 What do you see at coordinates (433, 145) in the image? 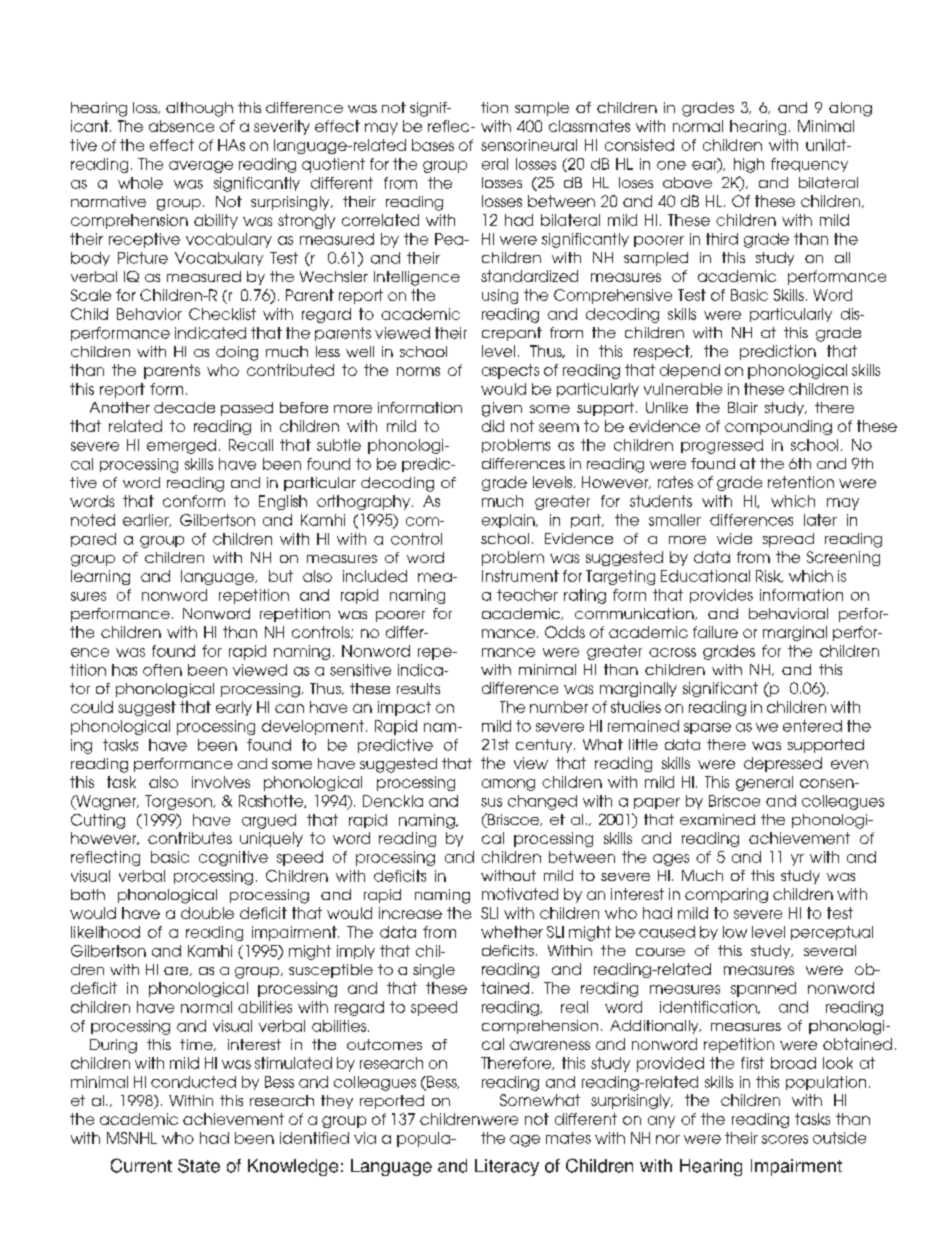
I see `bases` at bounding box center [433, 145].
